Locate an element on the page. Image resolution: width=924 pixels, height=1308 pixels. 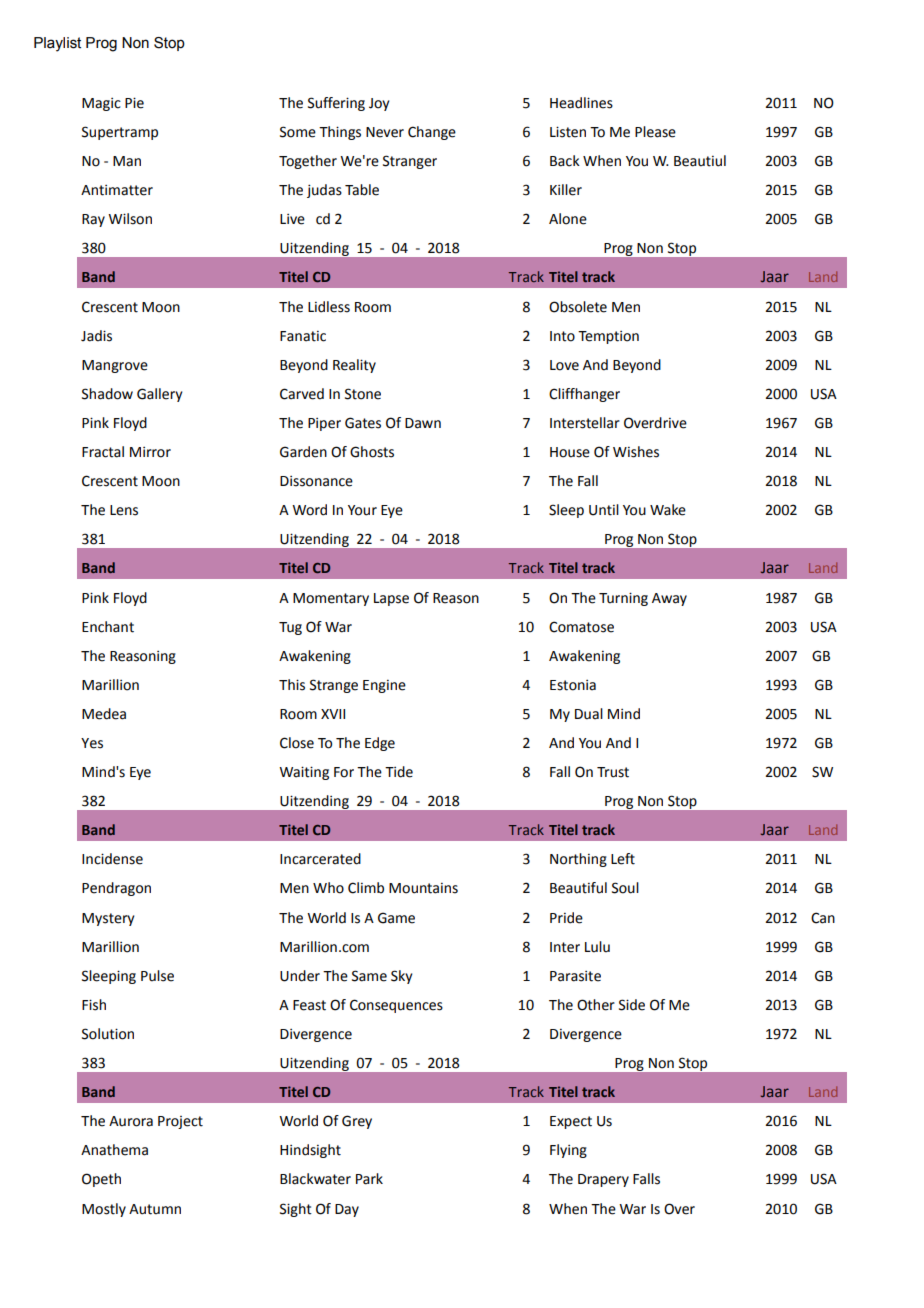
Park is located at coordinates (369, 1179).
